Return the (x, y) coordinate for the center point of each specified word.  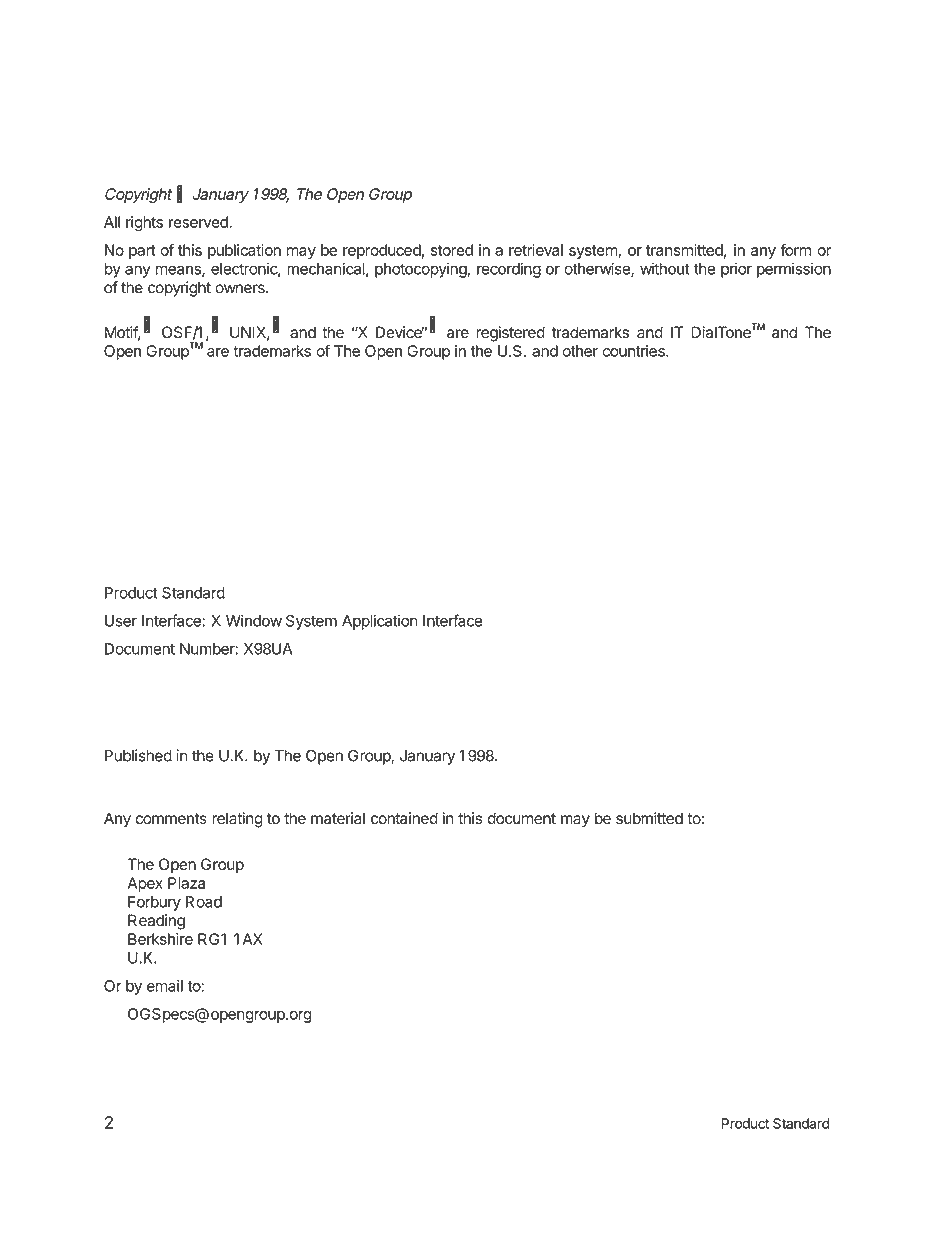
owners (241, 289)
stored (452, 250)
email (165, 986)
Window (254, 620)
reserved (199, 222)
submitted (649, 818)
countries (634, 351)
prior (736, 270)
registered (510, 334)
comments (171, 819)
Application (379, 622)
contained (404, 818)
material (338, 818)
